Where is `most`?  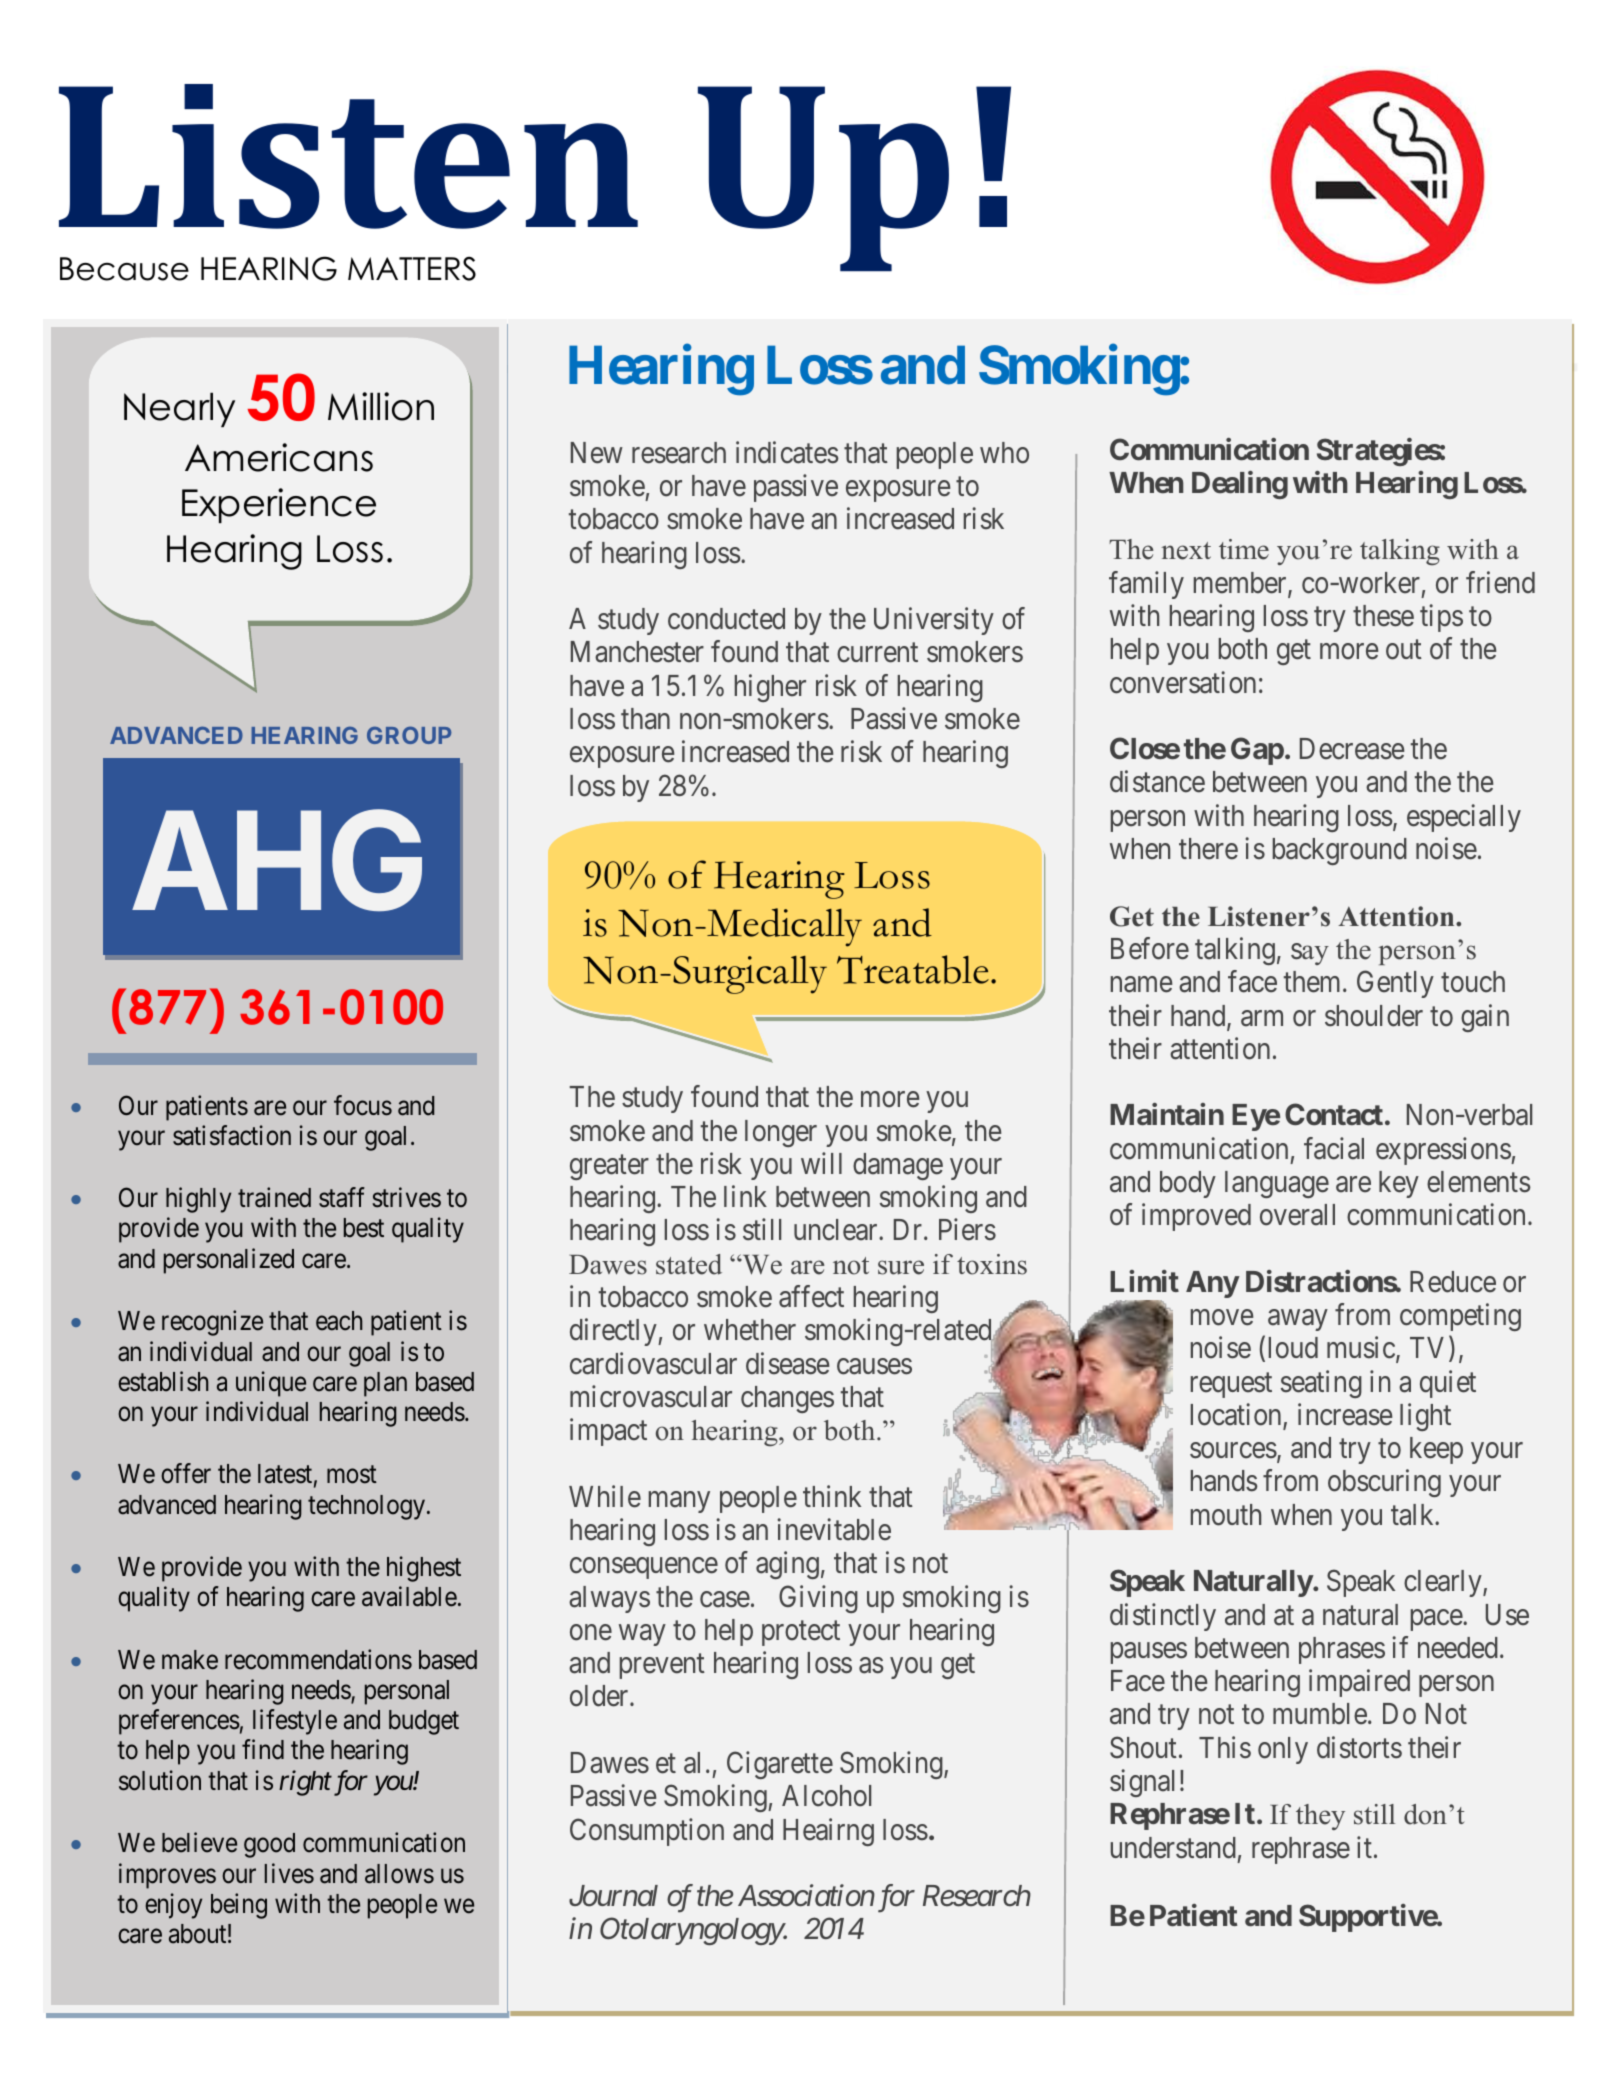
most is located at coordinates (352, 1475).
